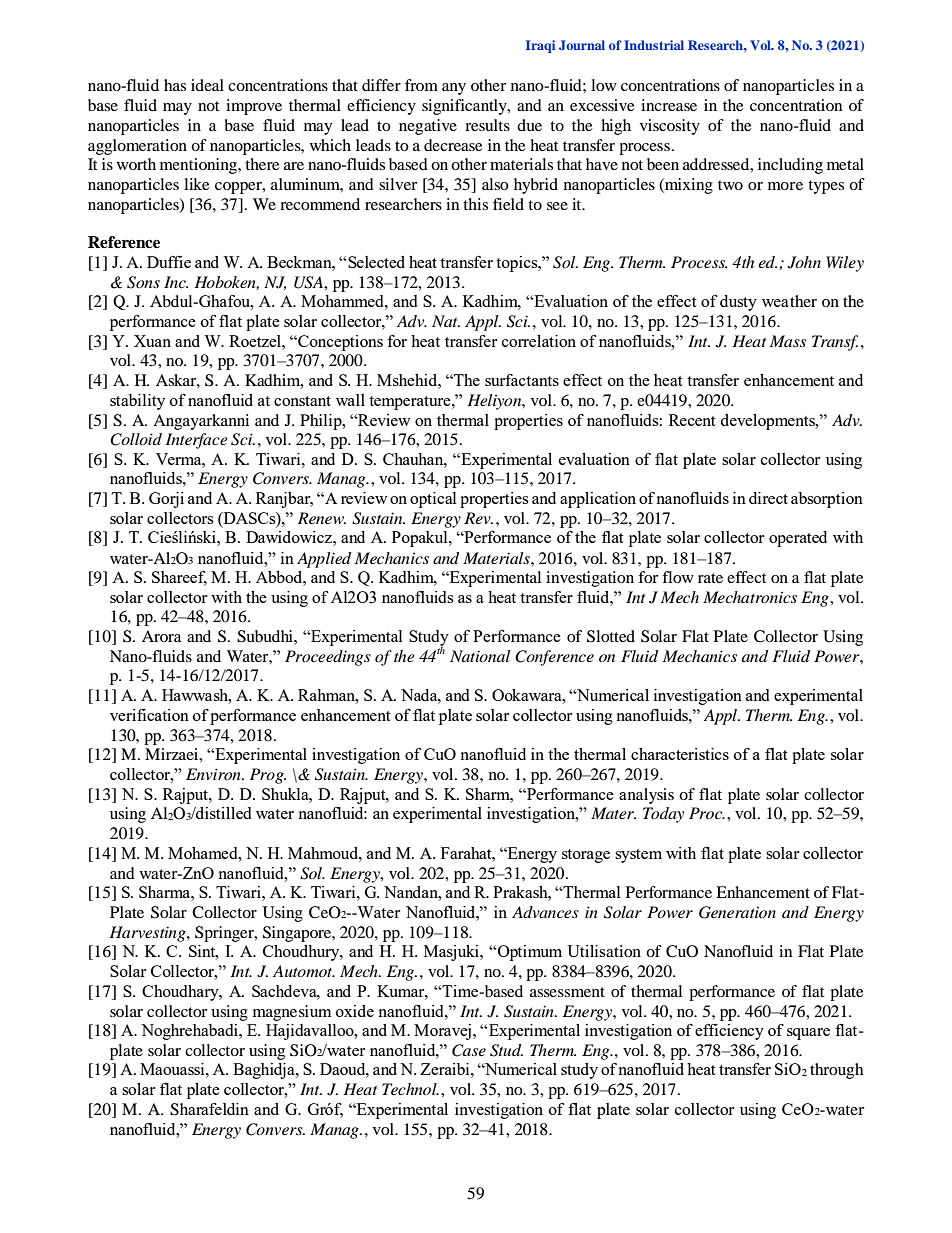 This screenshot has width=952, height=1233. Describe the element at coordinates (181, 993) in the screenshot. I see `Choudhary` at that location.
